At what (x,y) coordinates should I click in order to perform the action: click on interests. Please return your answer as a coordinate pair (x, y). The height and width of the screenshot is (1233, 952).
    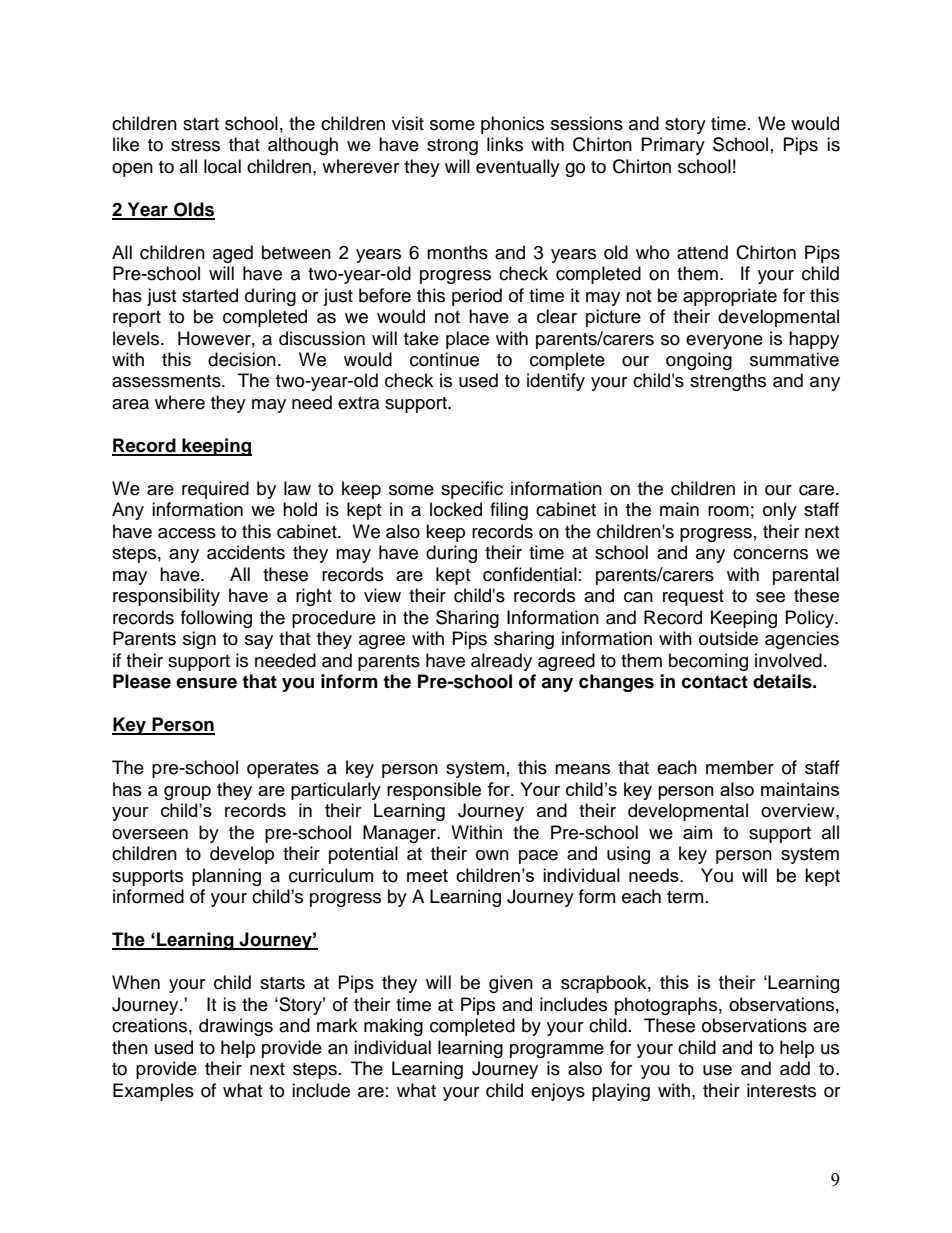
    Looking at the image, I should click on (781, 1090).
